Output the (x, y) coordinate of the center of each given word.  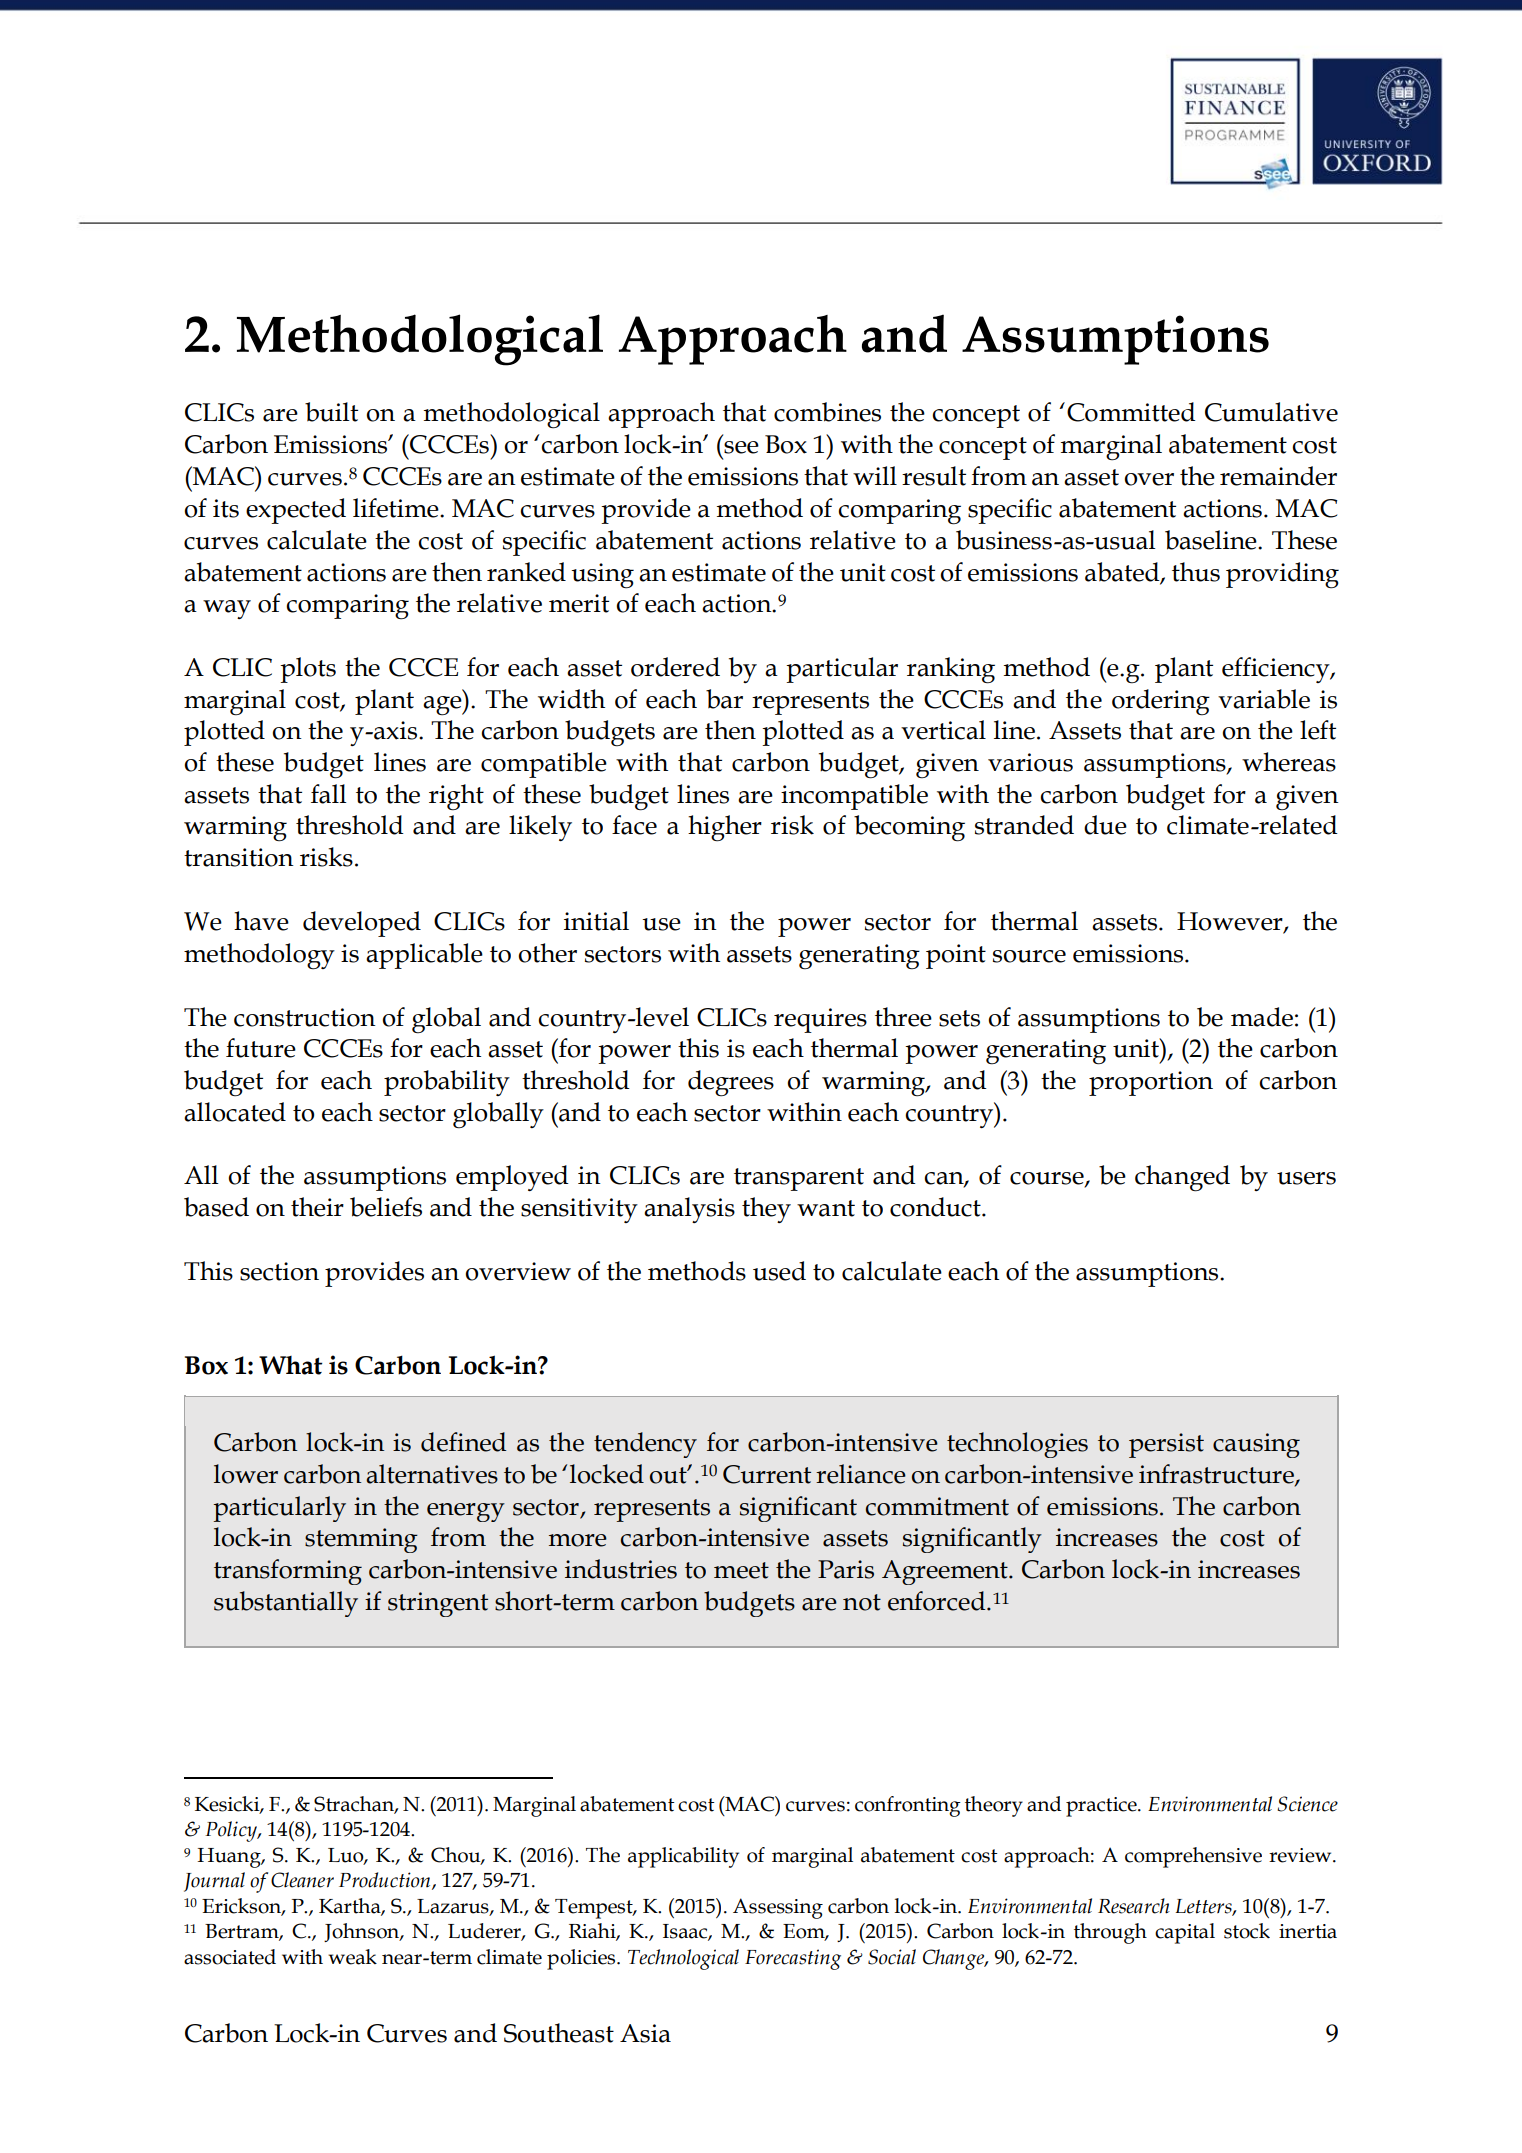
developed (362, 924)
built (331, 412)
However (1231, 922)
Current (767, 1474)
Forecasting (793, 1959)
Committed (1131, 412)
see (741, 447)
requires (820, 1020)
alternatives (432, 1474)
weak (352, 1957)
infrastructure (1217, 1475)
